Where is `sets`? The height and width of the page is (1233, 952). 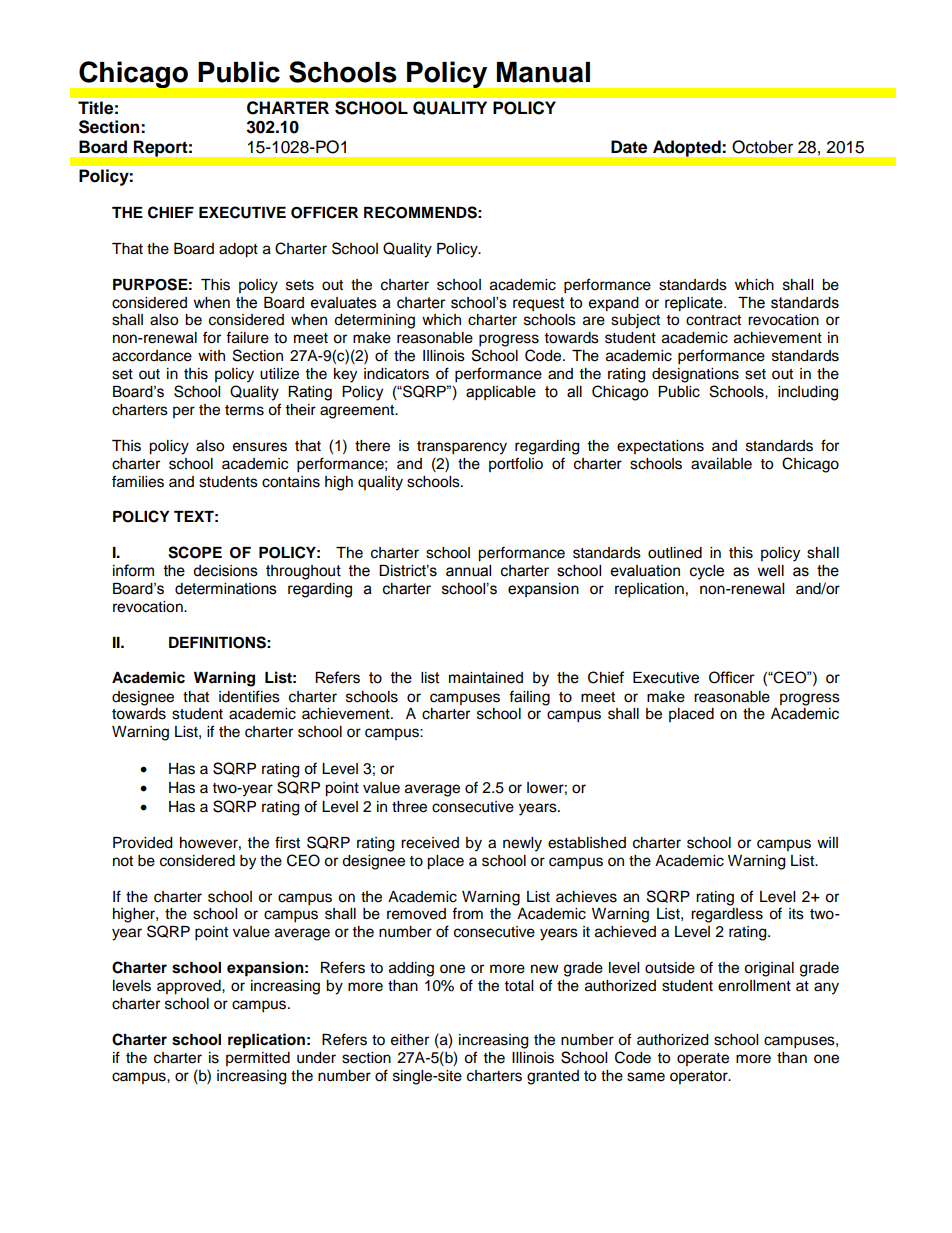
sets is located at coordinates (300, 285).
